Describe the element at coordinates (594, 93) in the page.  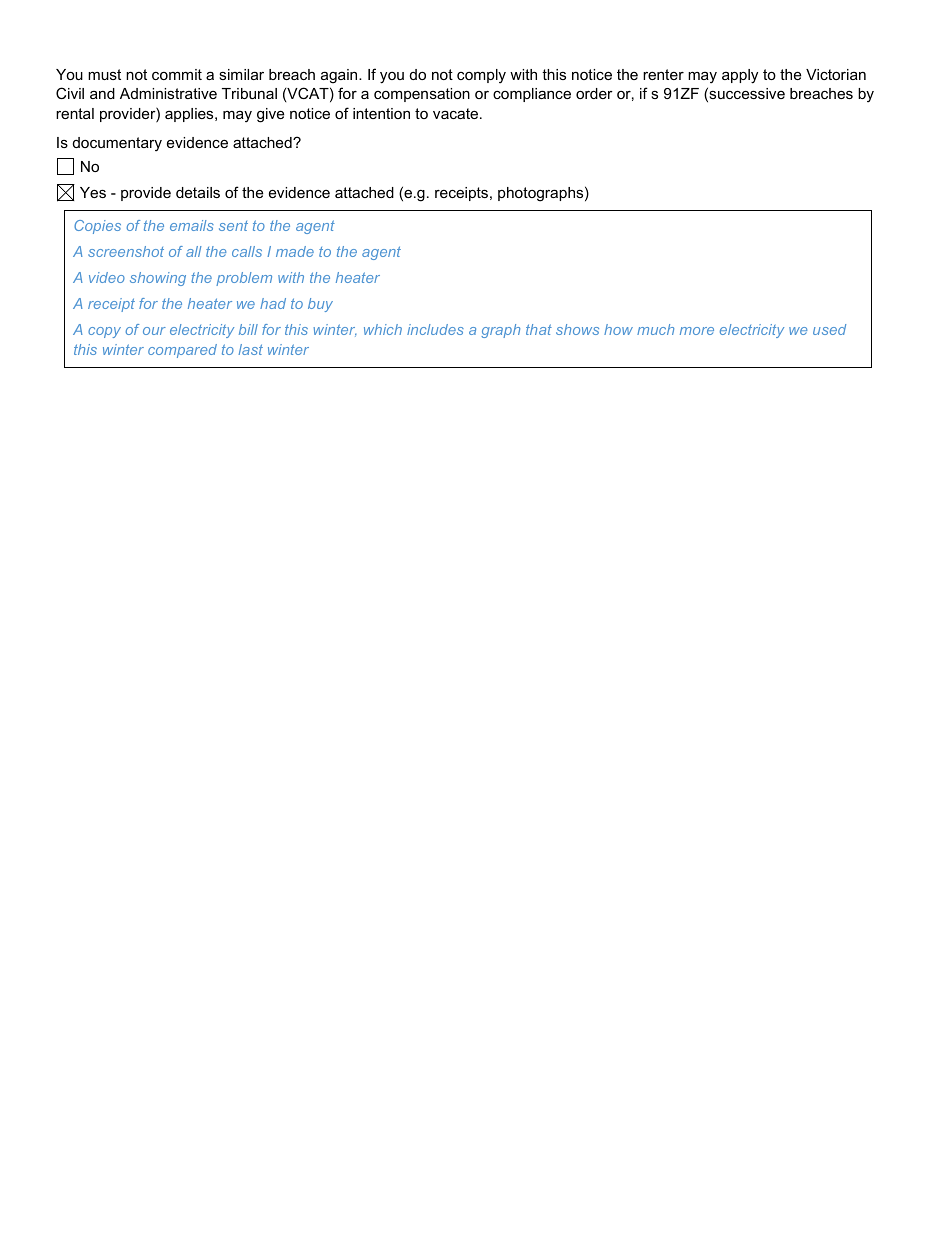
I see `order` at that location.
